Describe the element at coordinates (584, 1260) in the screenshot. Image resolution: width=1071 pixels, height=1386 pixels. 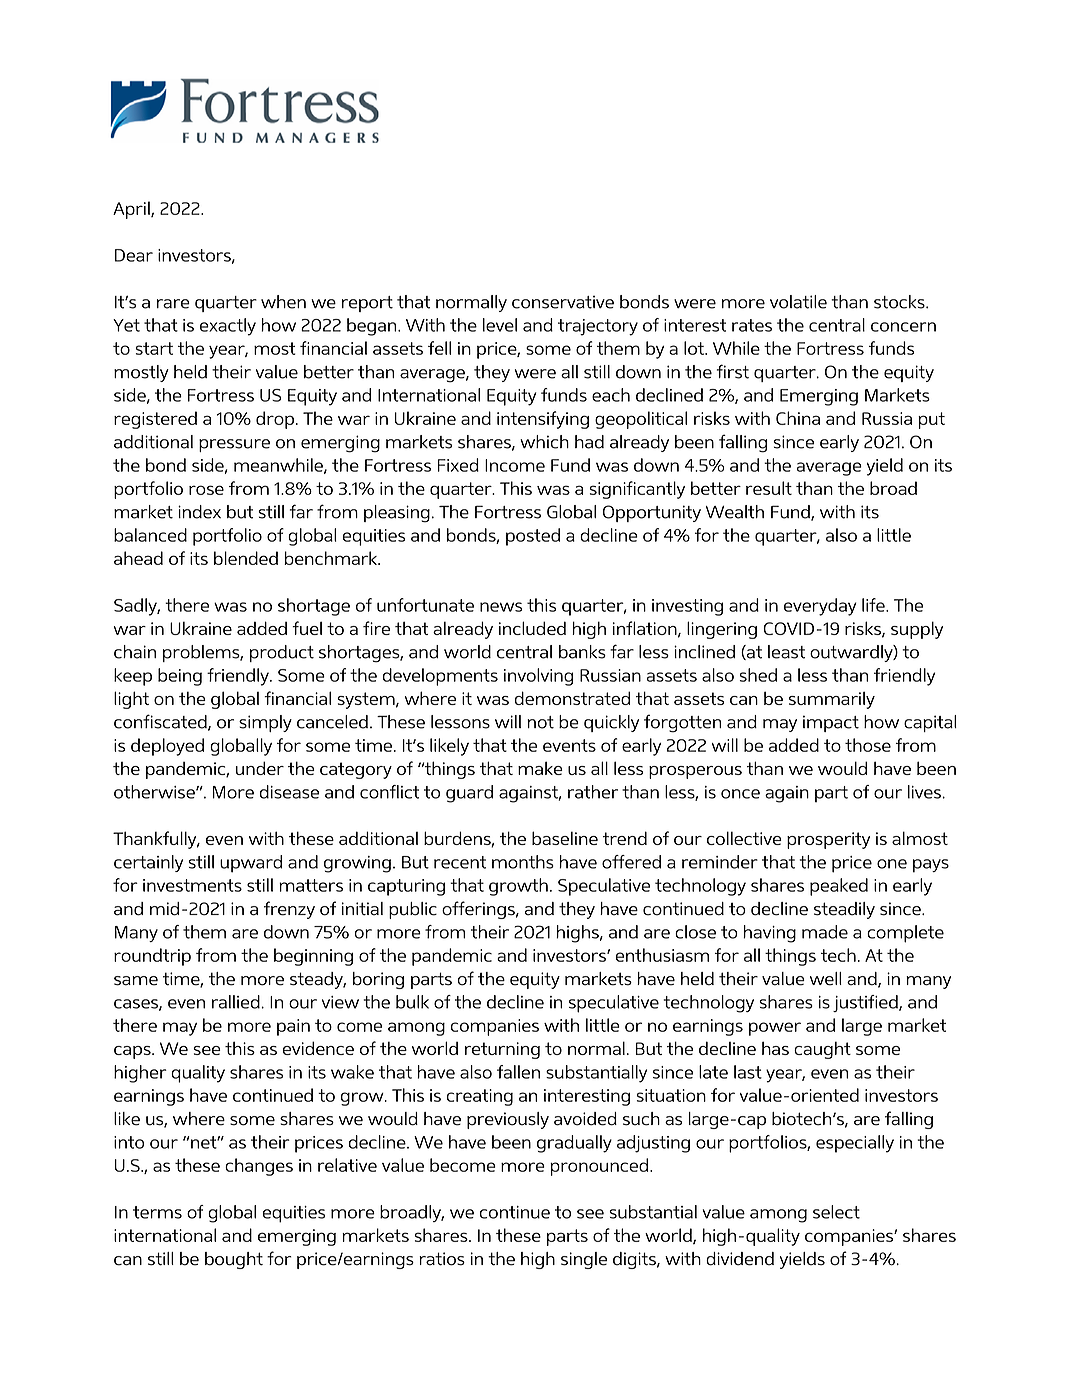
I see `single` at that location.
